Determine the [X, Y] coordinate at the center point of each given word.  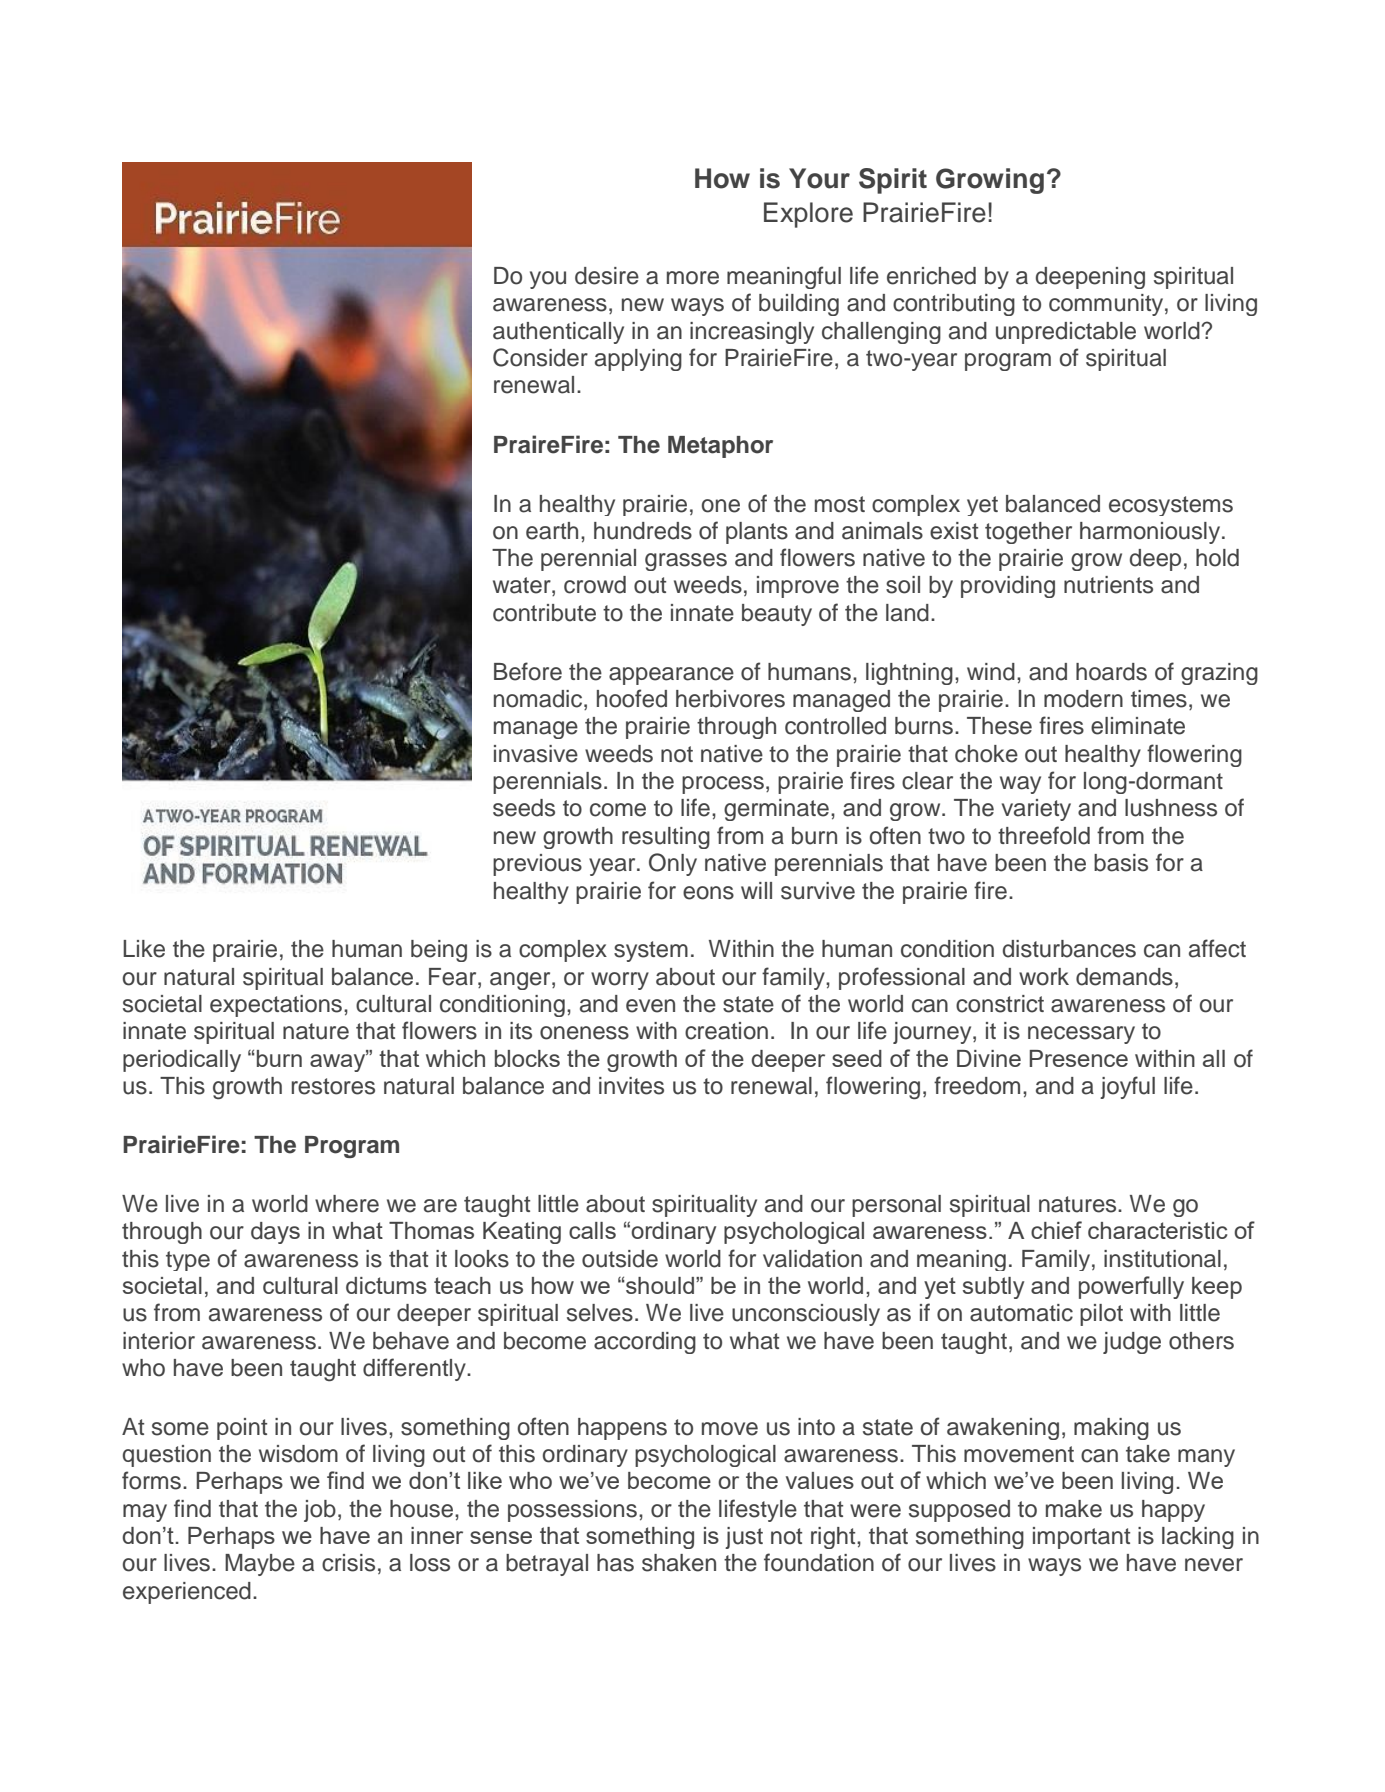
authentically [558, 333]
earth [552, 531]
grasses [686, 562]
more [693, 278]
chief [1056, 1230]
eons [708, 893]
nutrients [1108, 585]
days [275, 1233]
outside [620, 1259]
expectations [277, 1006]
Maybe [260, 1565]
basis [1121, 863]
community [1107, 305]
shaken [679, 1563]
